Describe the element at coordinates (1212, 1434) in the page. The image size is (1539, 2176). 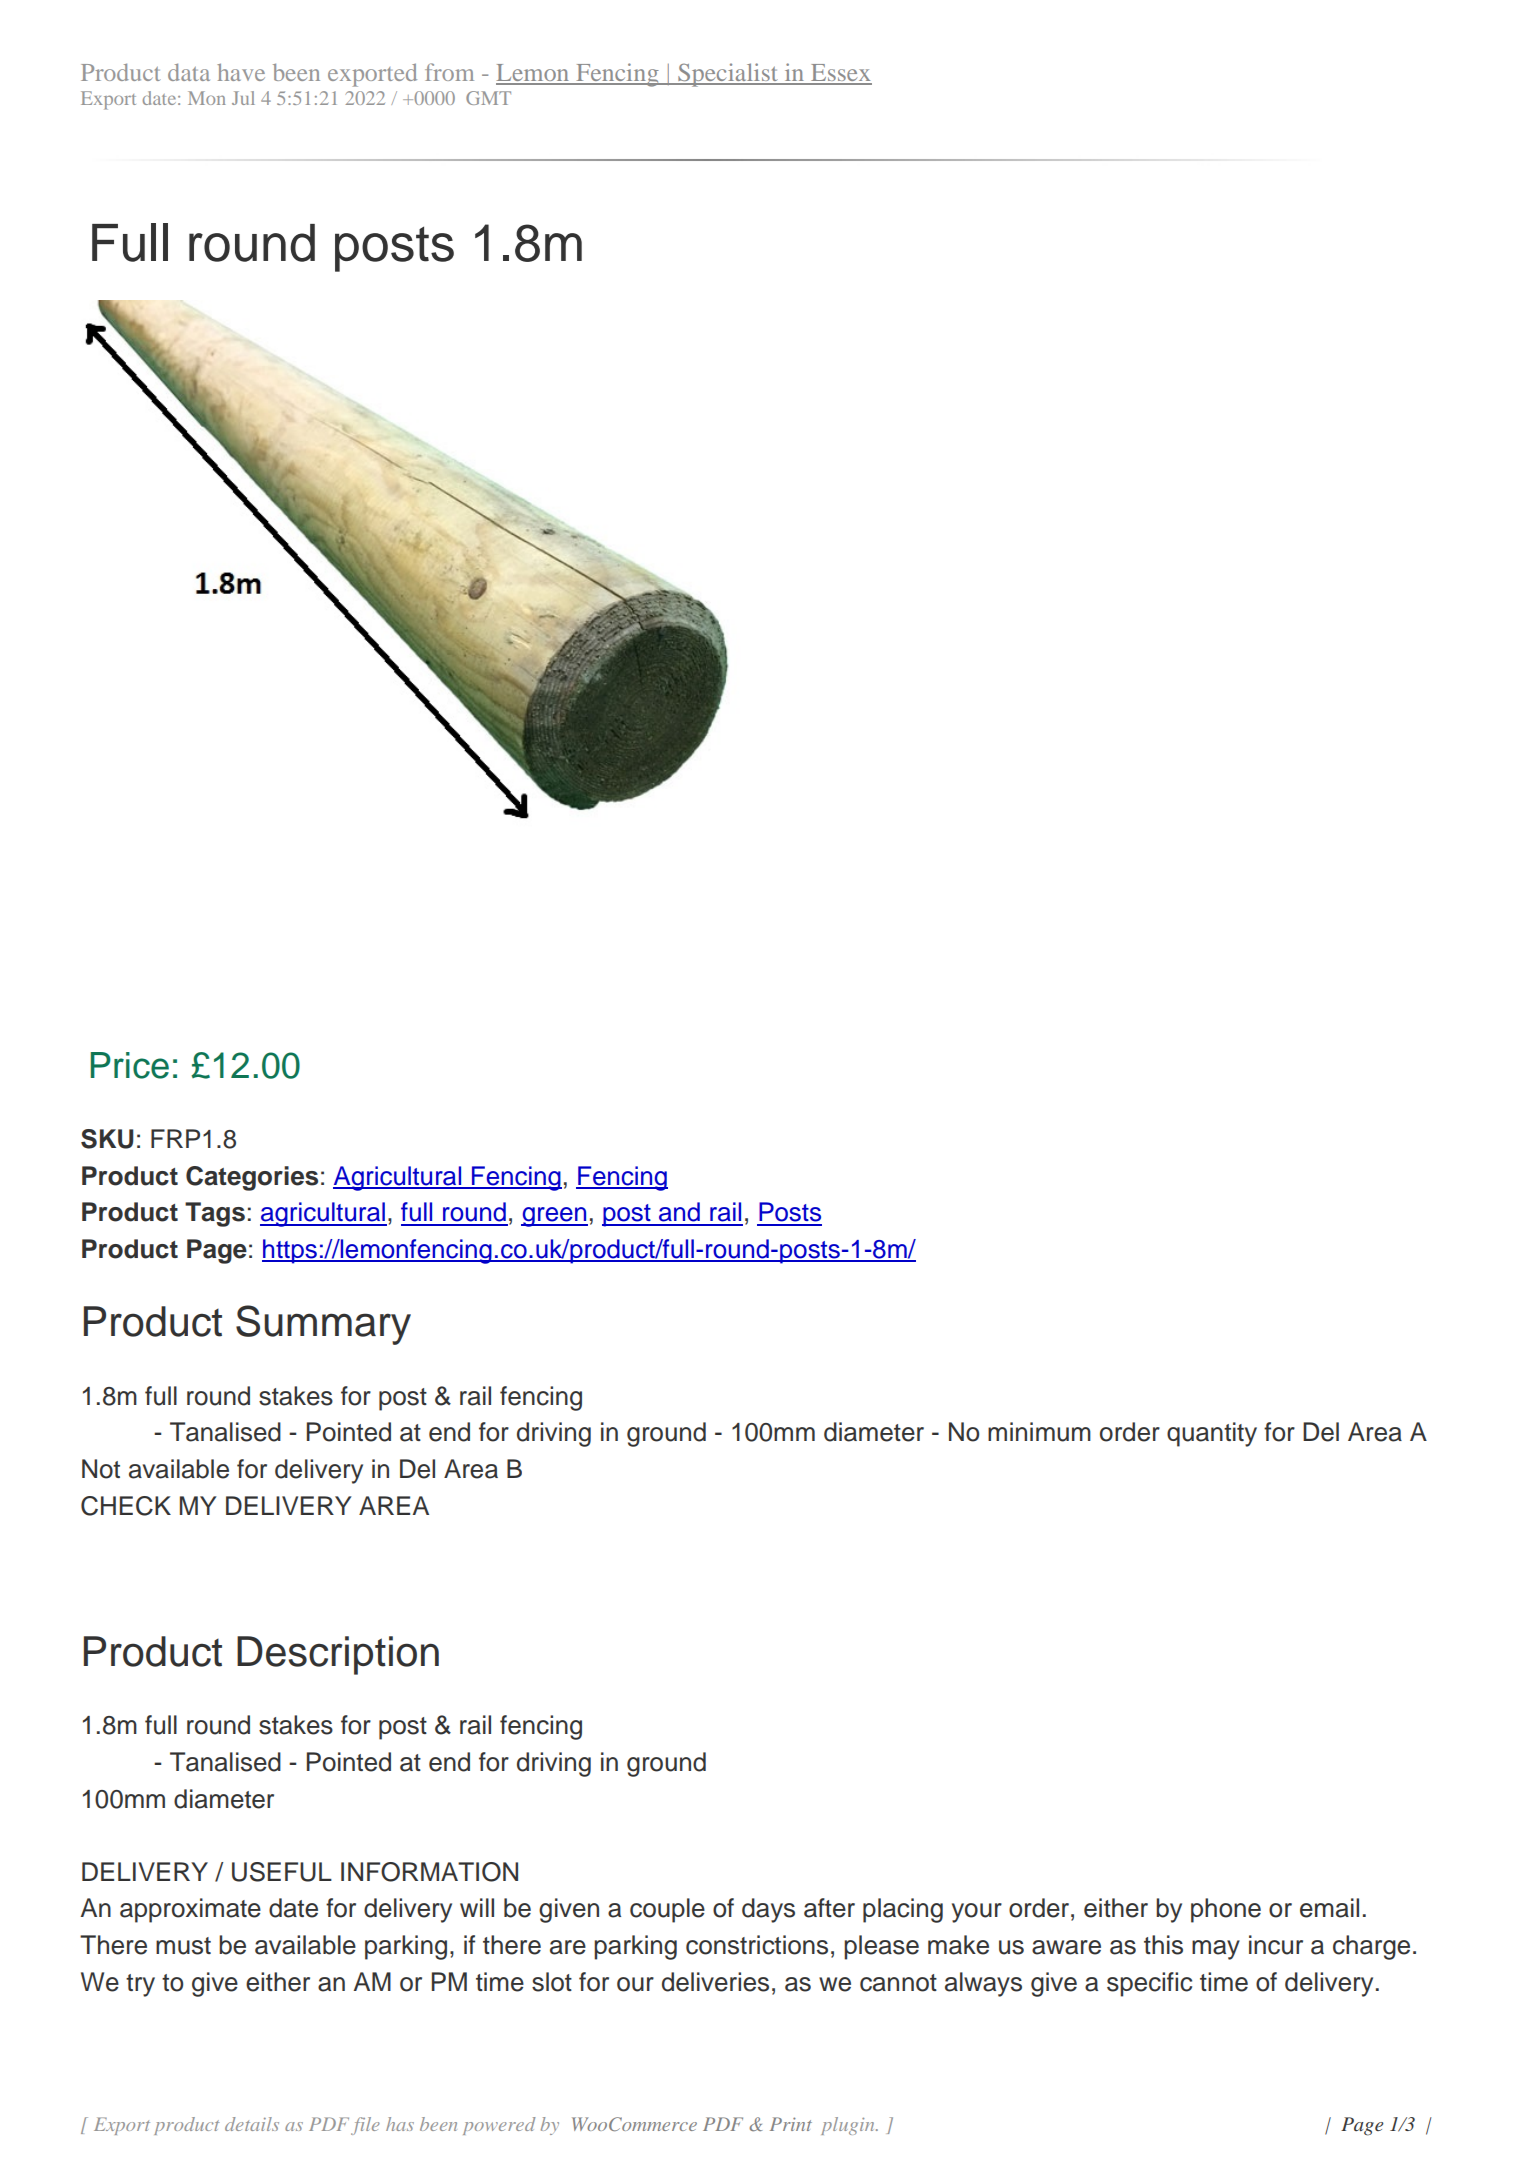
I see `quantity` at that location.
